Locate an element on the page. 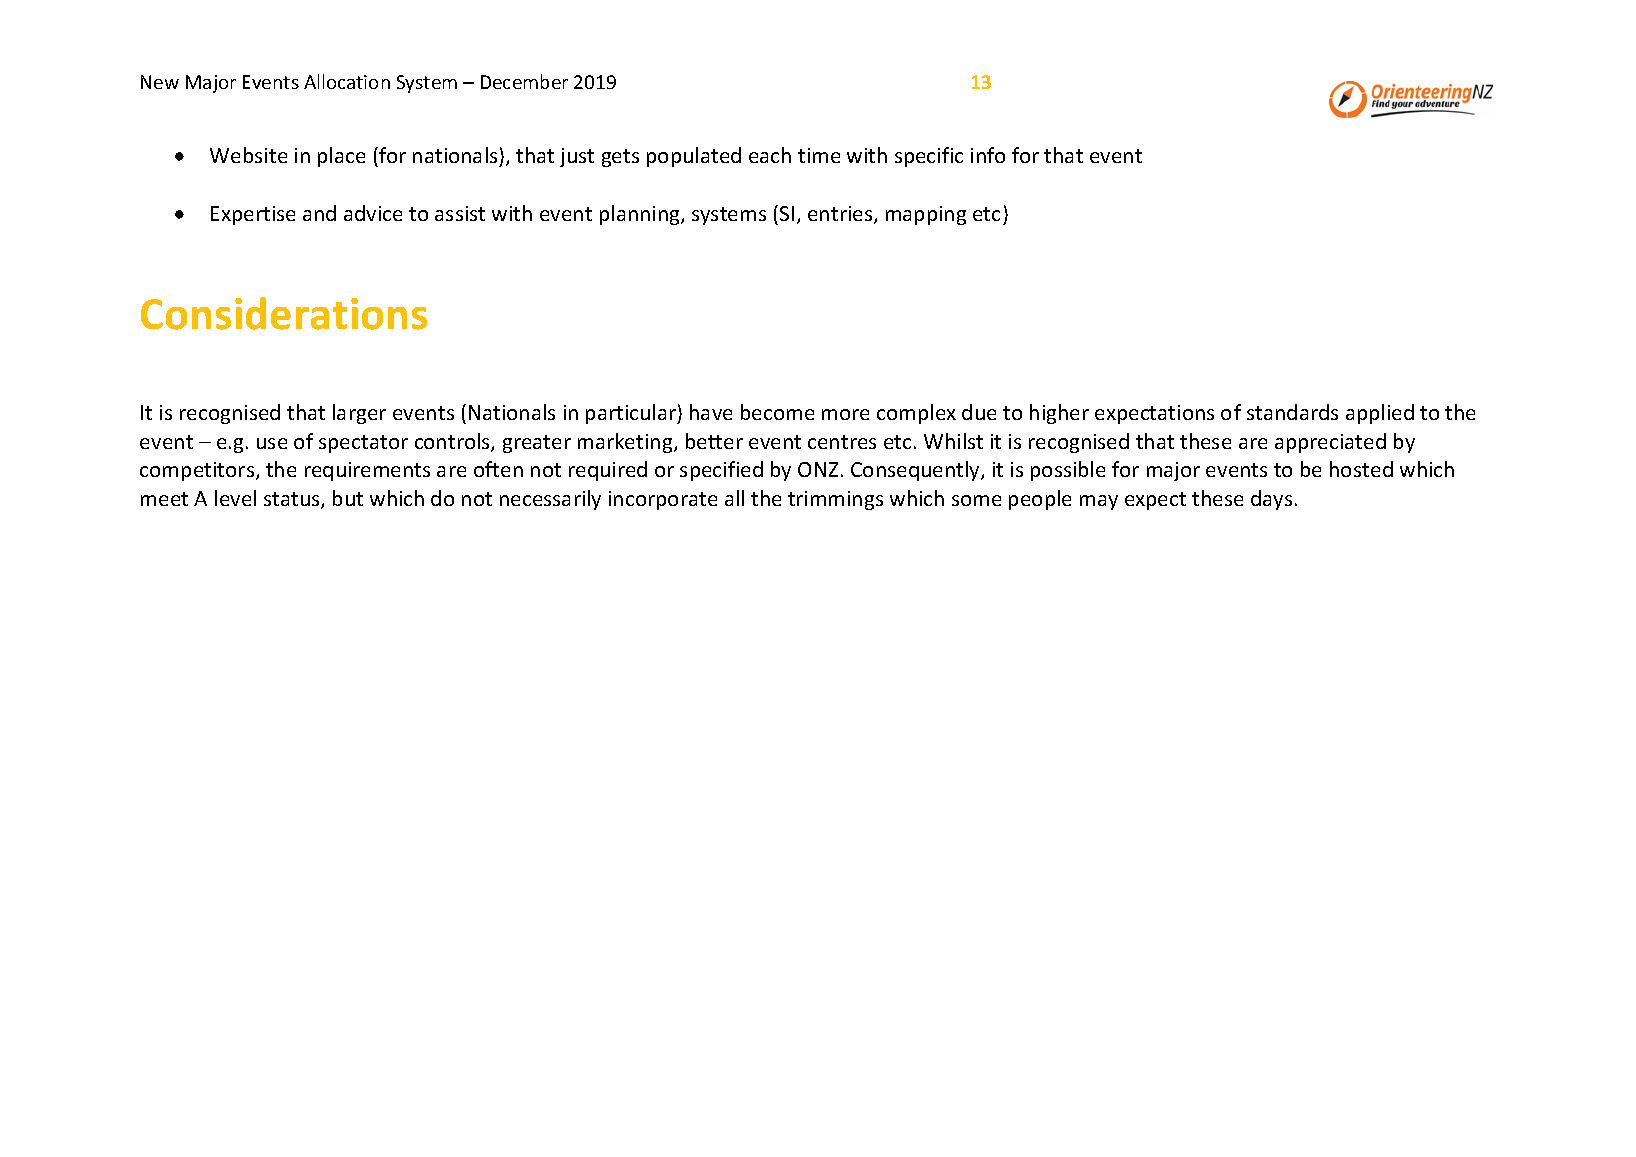  December is located at coordinates (524, 81).
